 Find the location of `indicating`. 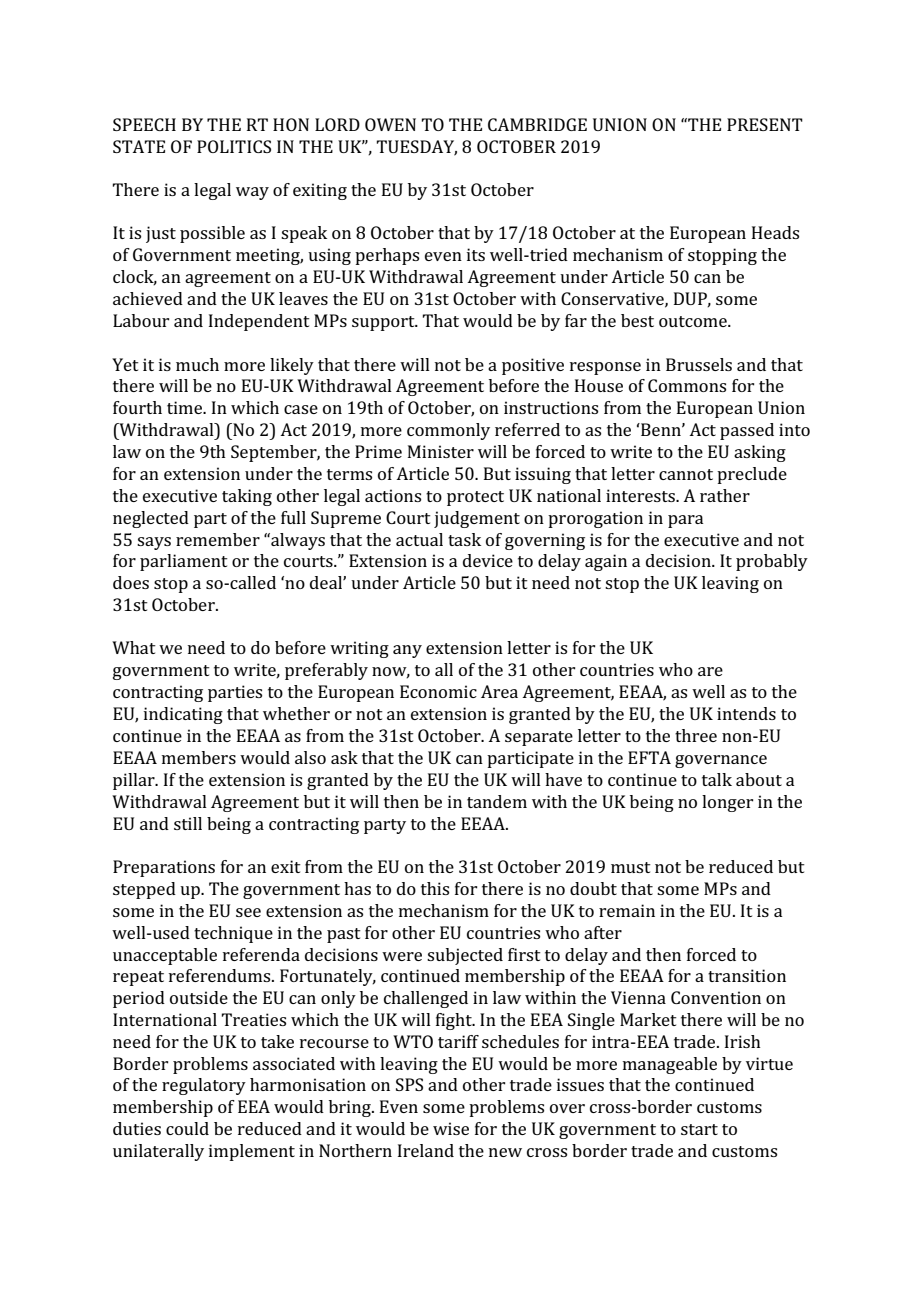

indicating is located at coordinates (183, 715).
